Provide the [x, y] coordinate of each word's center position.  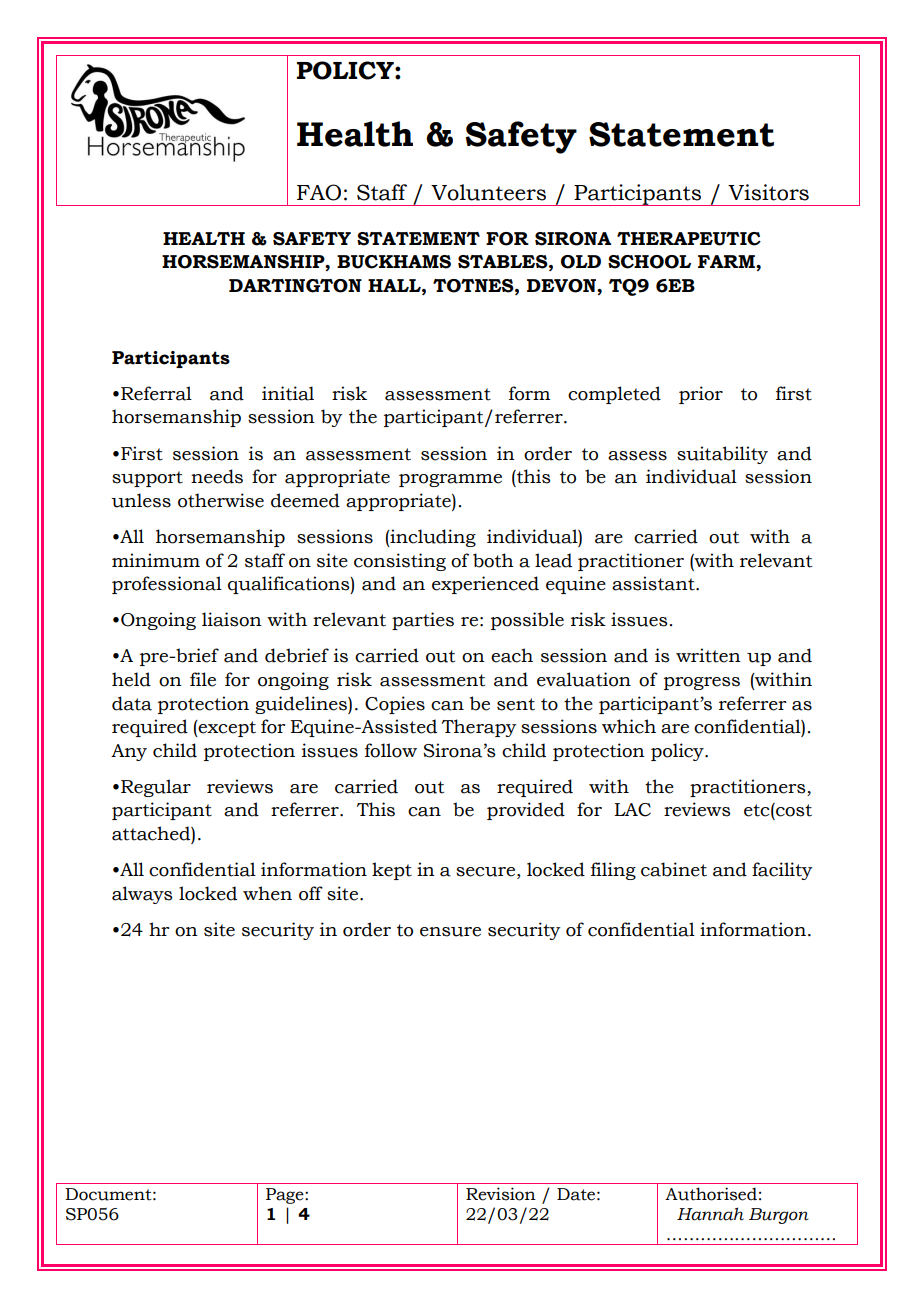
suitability [722, 455]
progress [702, 683]
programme [450, 480]
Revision [501, 1194]
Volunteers [488, 192]
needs [217, 476]
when [267, 893]
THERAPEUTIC [689, 239]
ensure [450, 932]
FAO [319, 192]
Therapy [479, 728]
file [203, 679]
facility [782, 871]
